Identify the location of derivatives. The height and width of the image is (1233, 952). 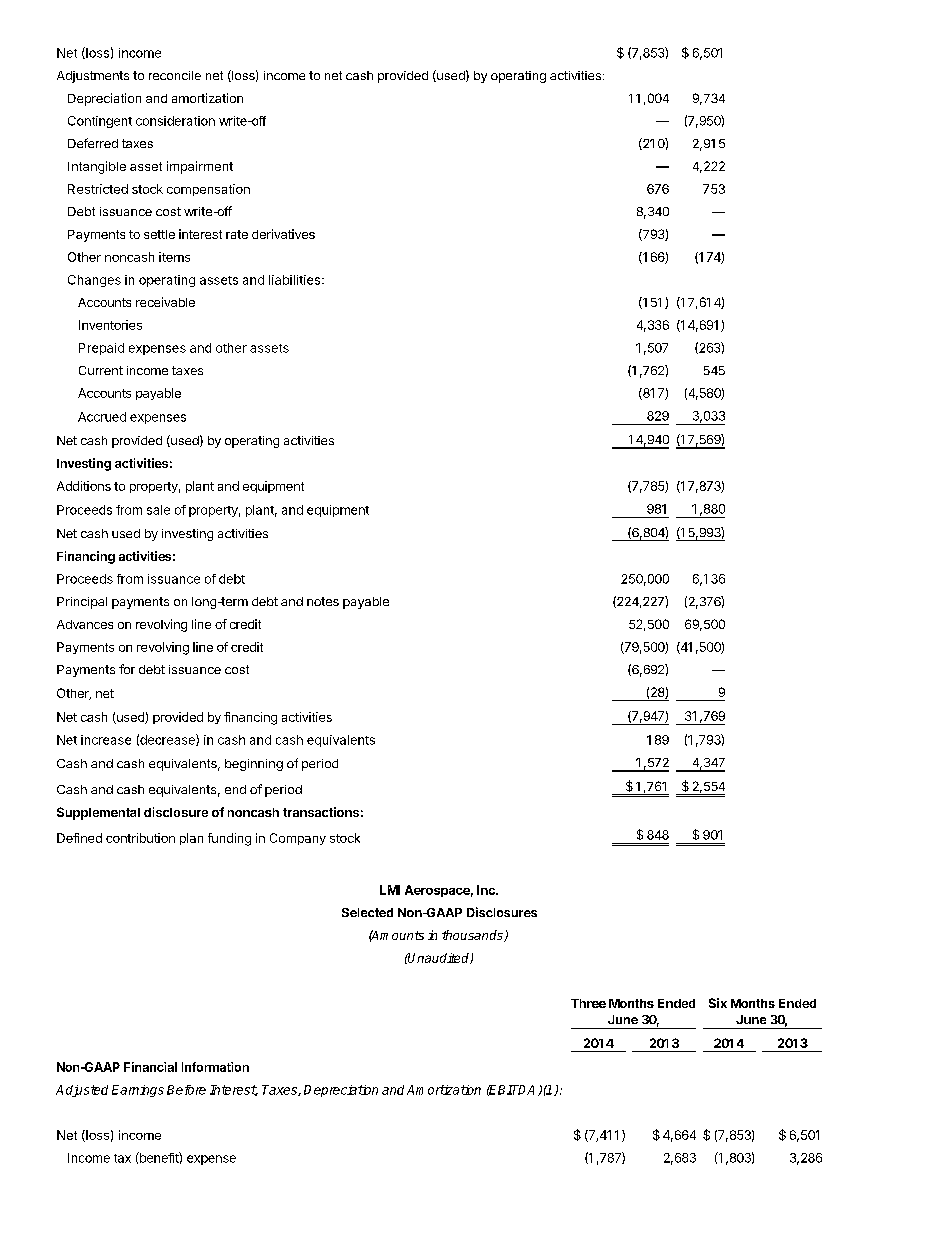
(283, 234).
